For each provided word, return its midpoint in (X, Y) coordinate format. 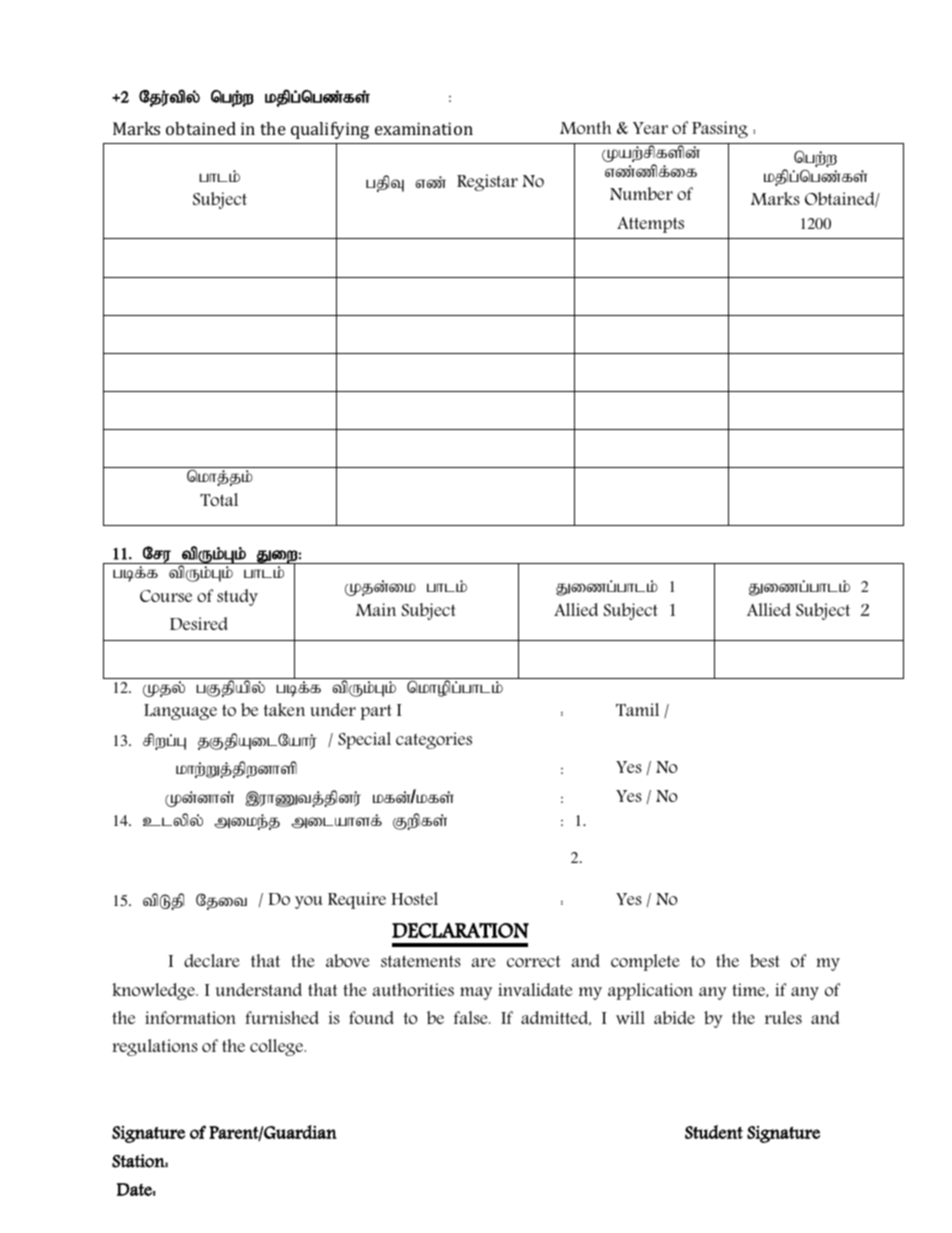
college (278, 1047)
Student (714, 1132)
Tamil (637, 709)
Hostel (414, 898)
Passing (720, 129)
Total (219, 499)
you (308, 902)
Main (376, 609)
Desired (199, 623)
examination (424, 128)
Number (641, 194)
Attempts (650, 225)
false (472, 1017)
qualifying (330, 130)
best (765, 961)
